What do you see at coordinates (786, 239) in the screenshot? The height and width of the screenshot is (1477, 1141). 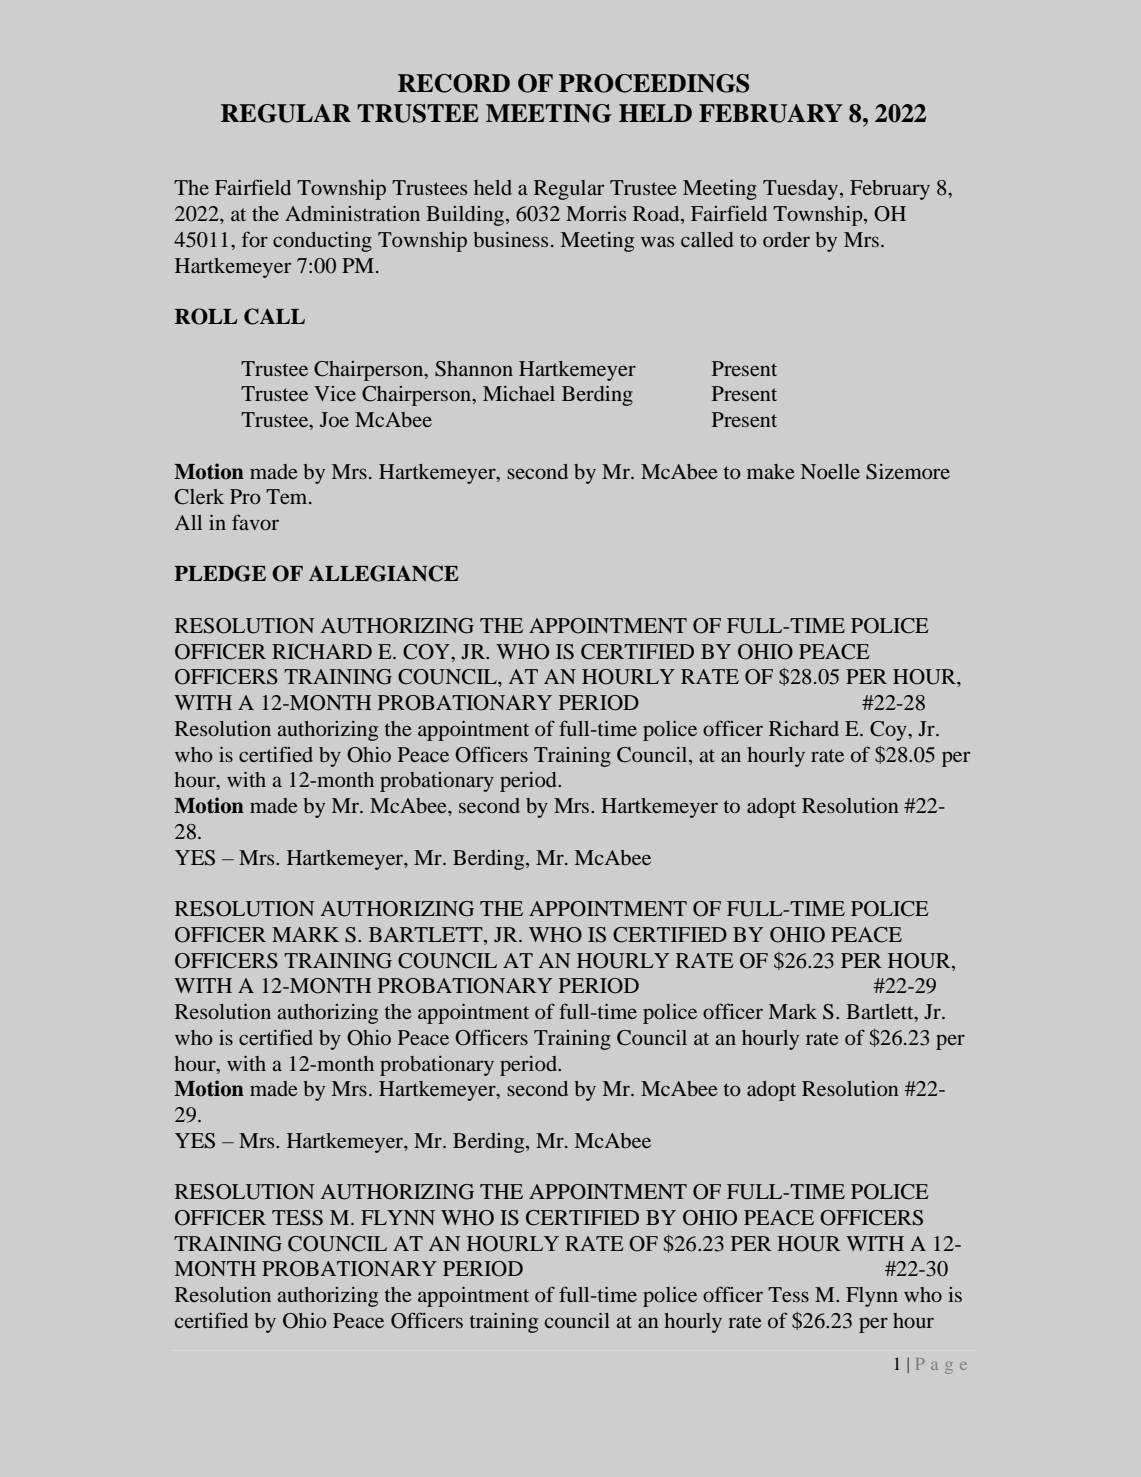 I see `order` at bounding box center [786, 239].
